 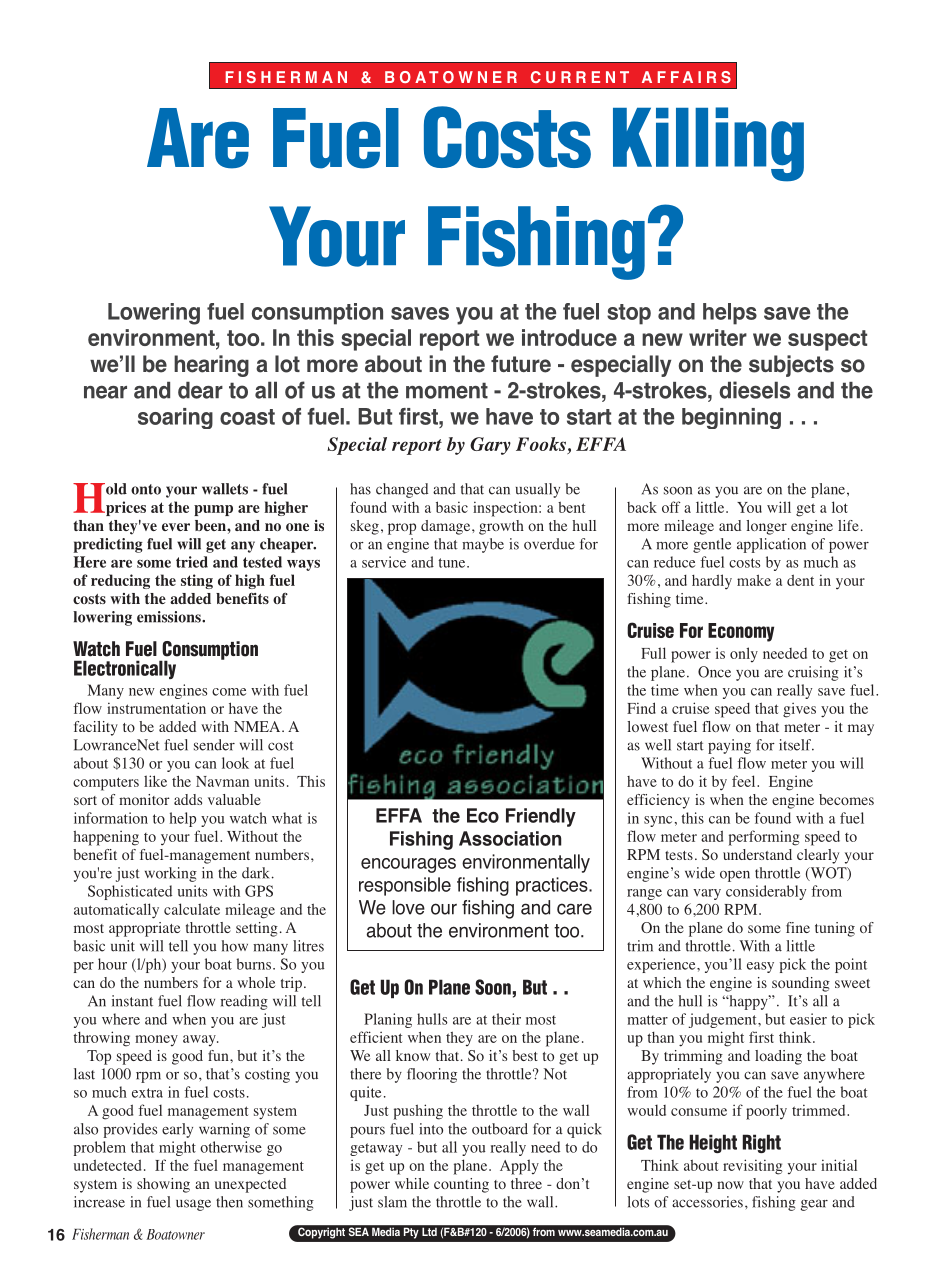 I want to click on only, so click(x=744, y=654).
